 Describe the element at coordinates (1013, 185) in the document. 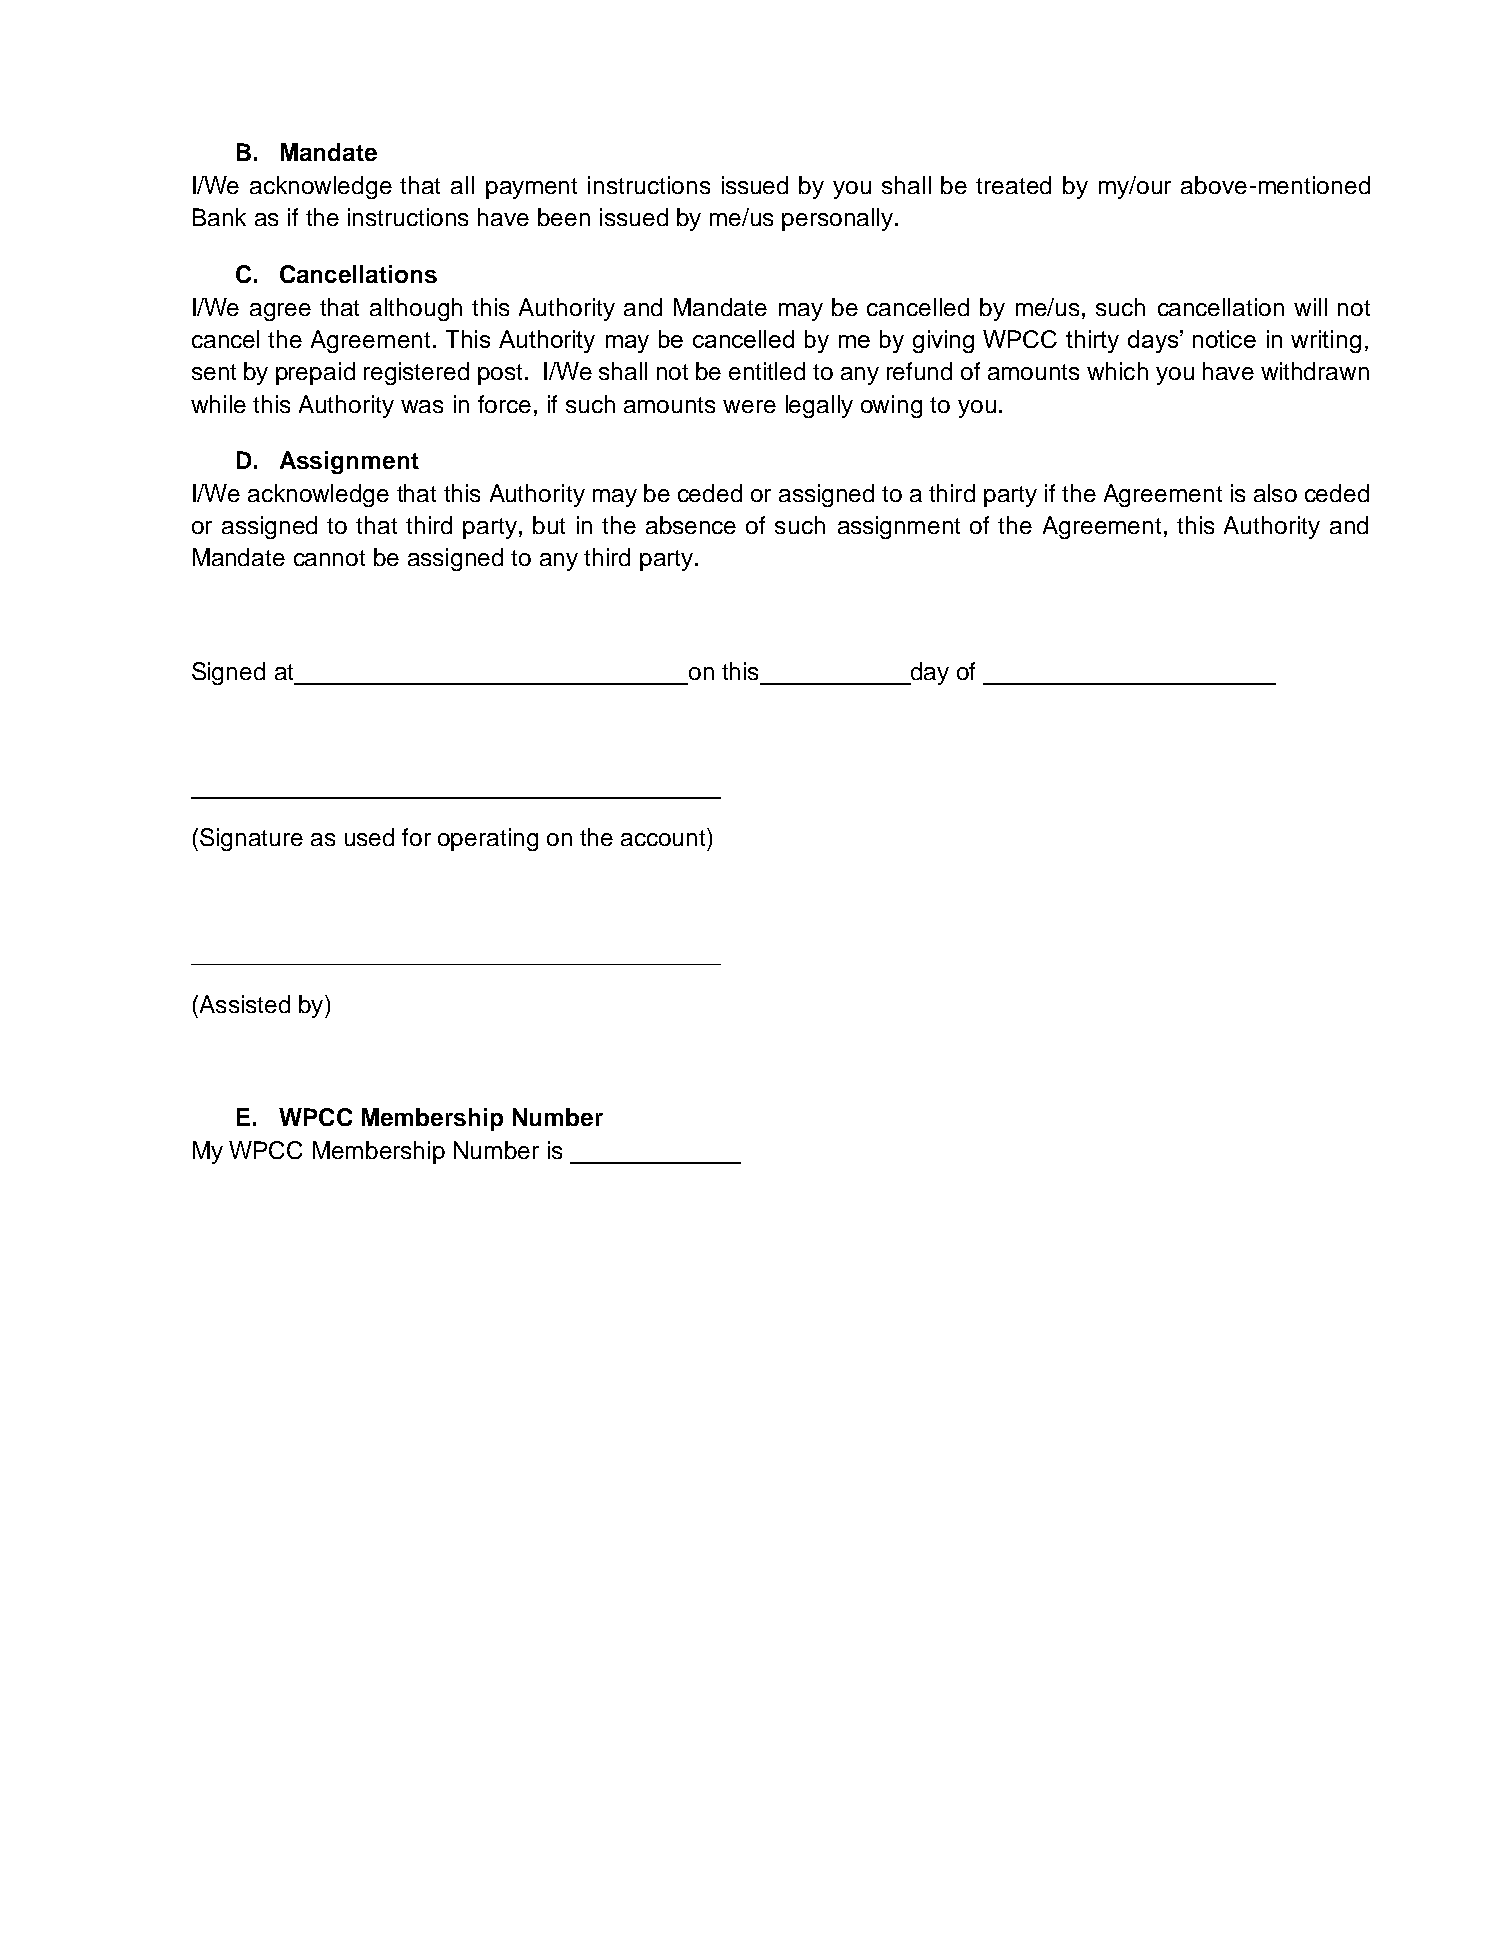

I see `treated` at that location.
